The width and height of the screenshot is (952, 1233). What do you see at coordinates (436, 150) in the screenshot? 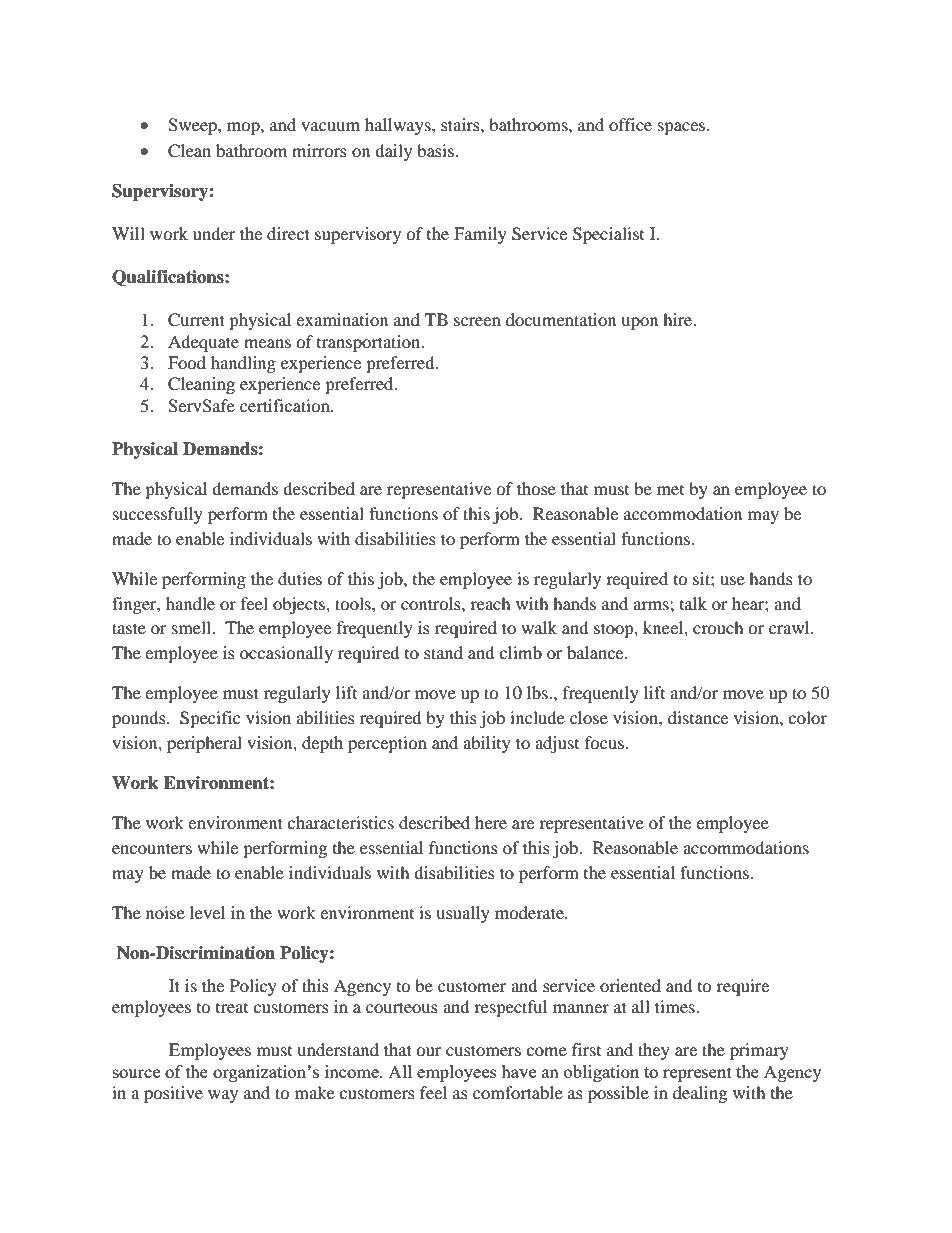
I see `basis` at bounding box center [436, 150].
